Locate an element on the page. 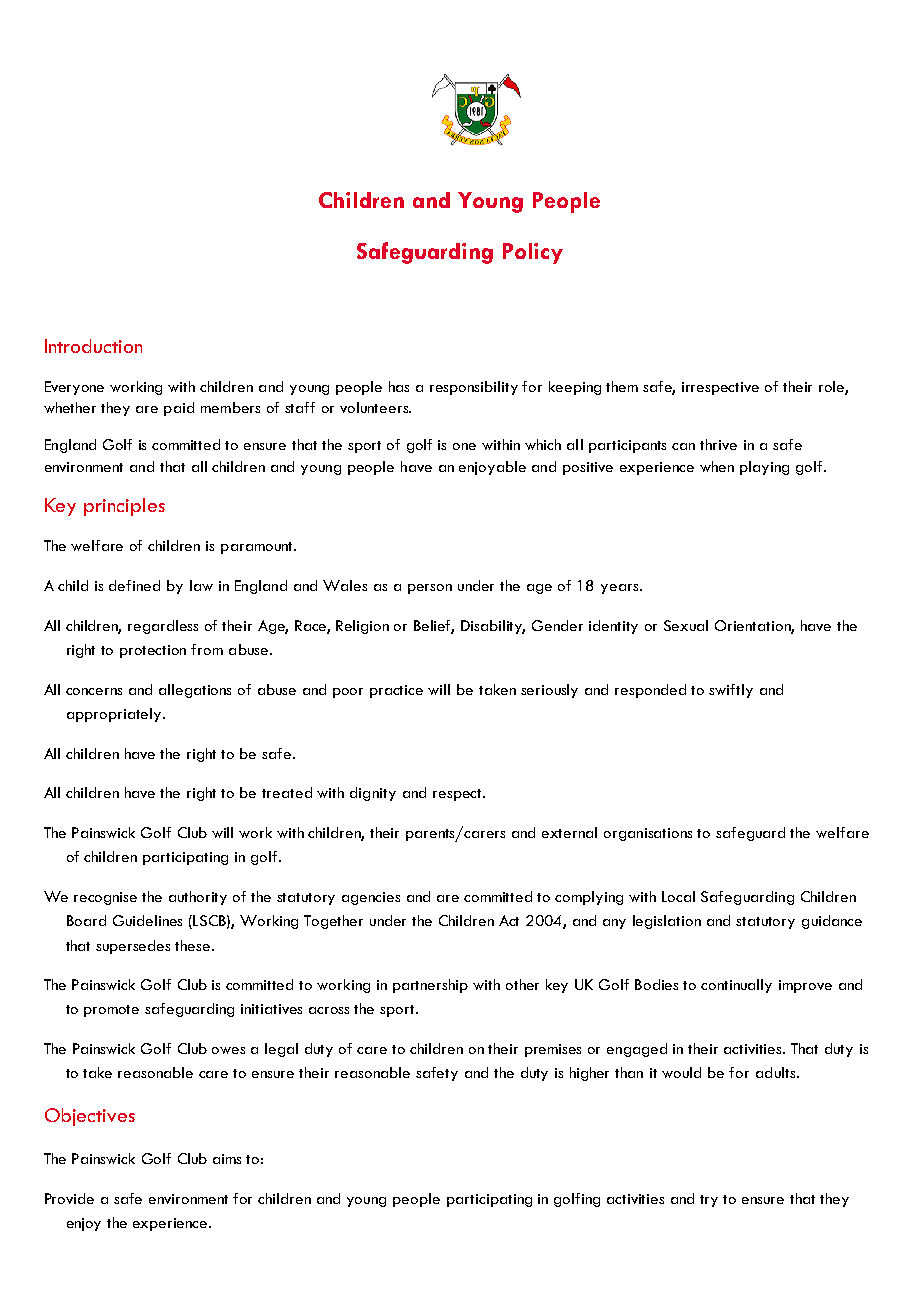  Policy is located at coordinates (533, 253).
